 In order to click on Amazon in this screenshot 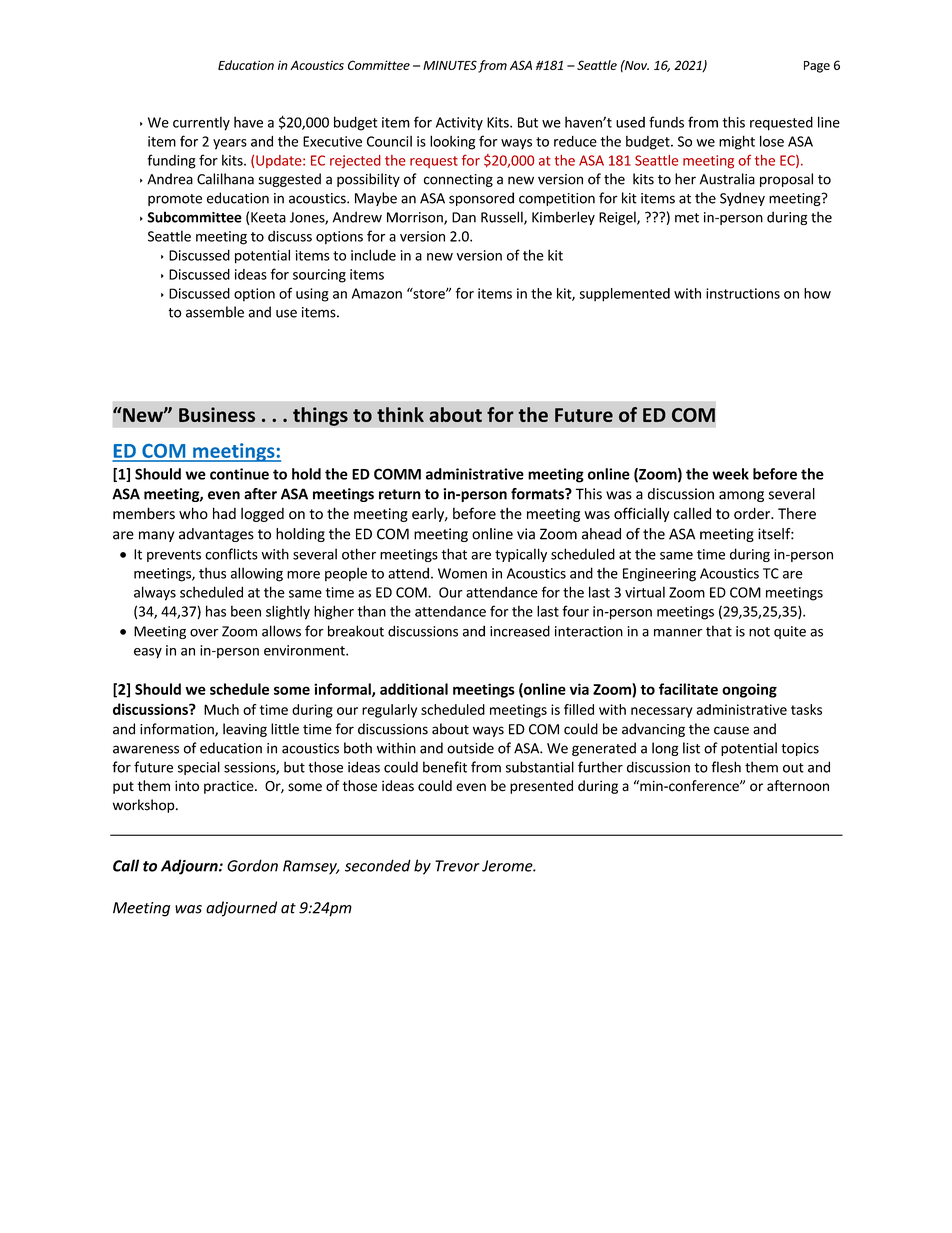, I will do `click(377, 293)`.
